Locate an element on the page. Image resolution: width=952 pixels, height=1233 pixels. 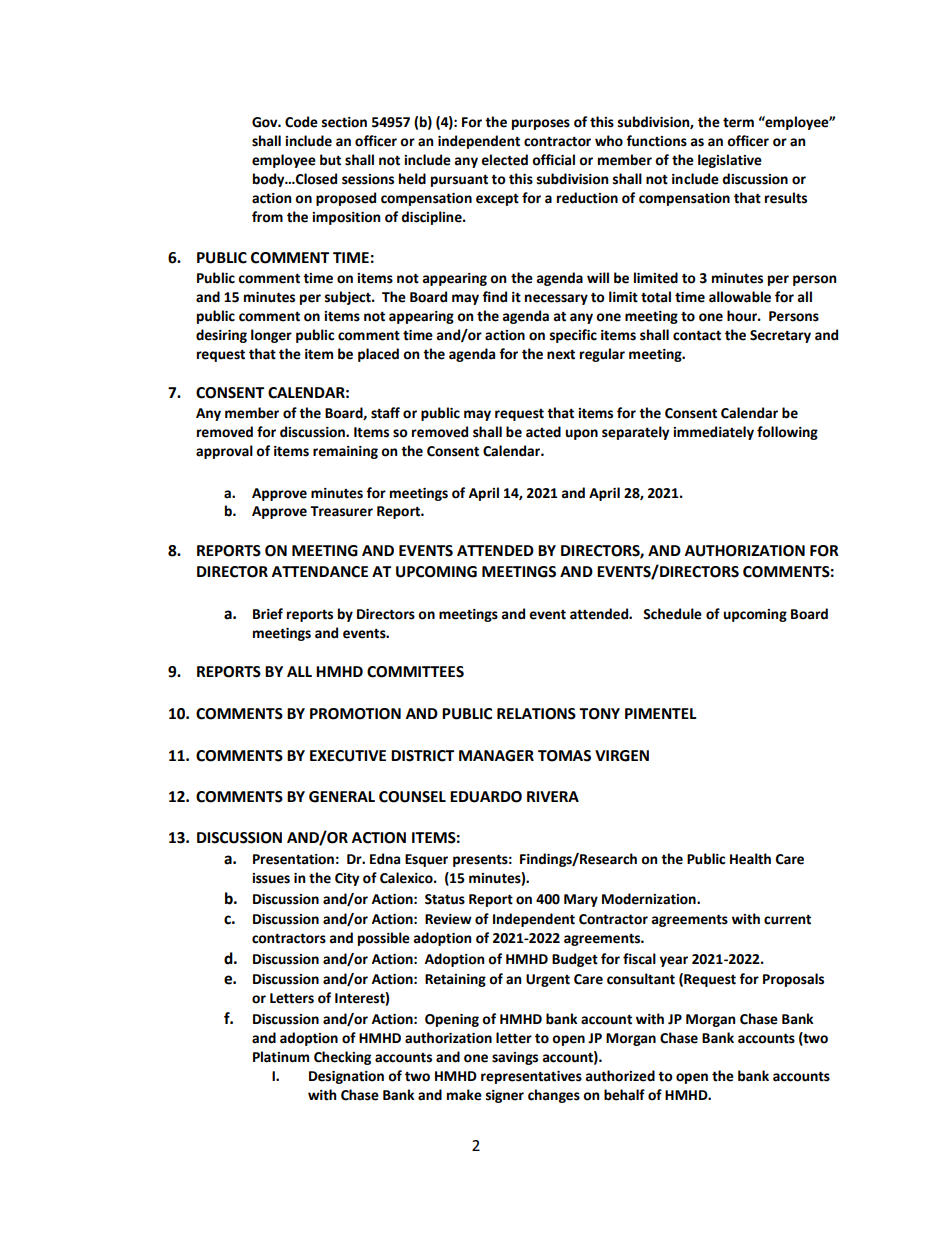
Health is located at coordinates (750, 859).
